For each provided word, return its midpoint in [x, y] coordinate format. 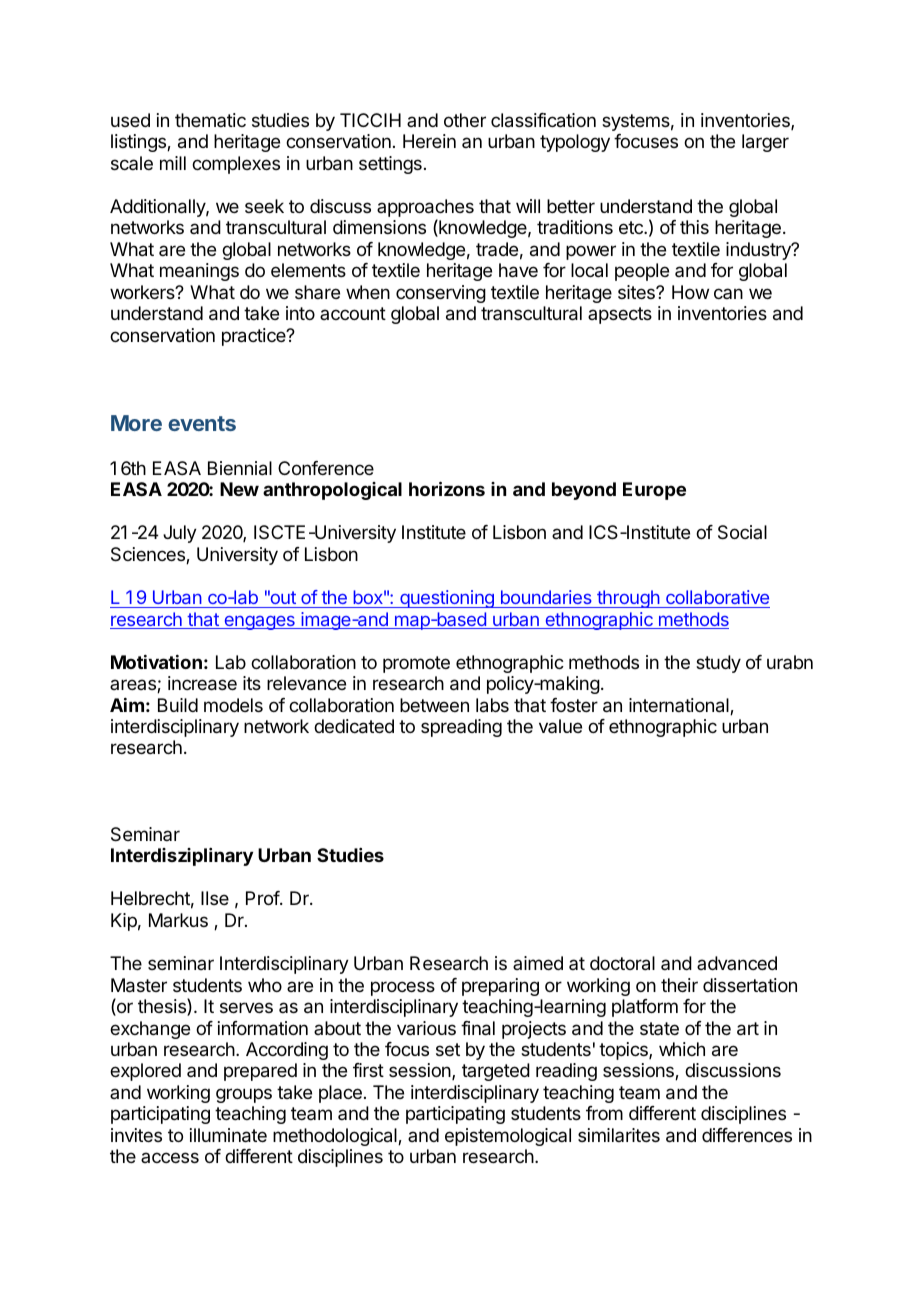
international [680, 706]
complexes [236, 165]
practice [255, 337]
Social [742, 532]
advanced [737, 963]
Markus [178, 920]
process [403, 988]
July [180, 534]
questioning [447, 599]
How [690, 292]
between [434, 705]
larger [765, 143]
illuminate [228, 1135]
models [233, 705]
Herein [429, 141]
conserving [441, 294]
